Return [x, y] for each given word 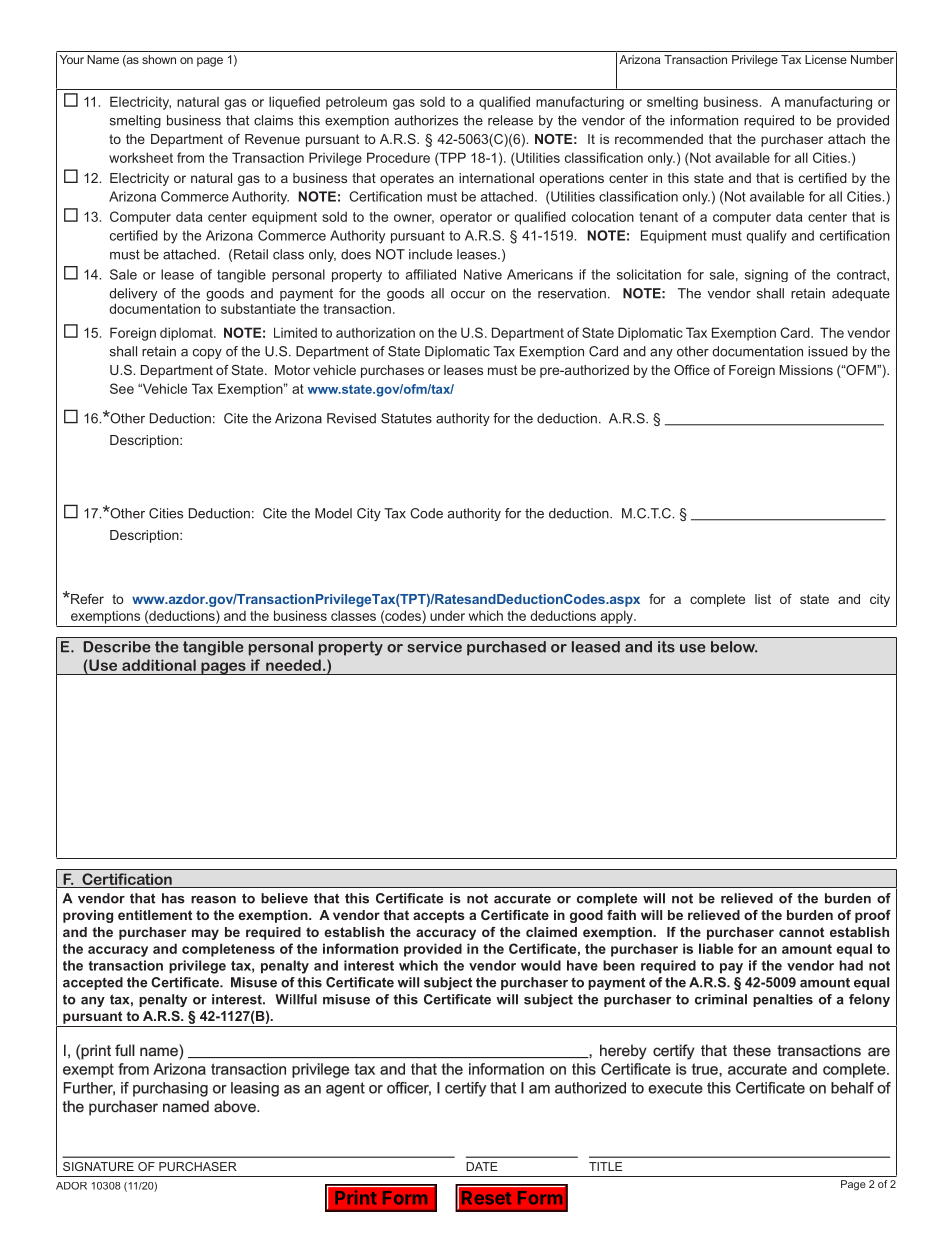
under [447, 615]
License [826, 59]
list [763, 599]
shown [159, 59]
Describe [117, 647]
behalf [852, 1088]
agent [345, 1089]
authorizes [426, 120]
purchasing [170, 1089]
